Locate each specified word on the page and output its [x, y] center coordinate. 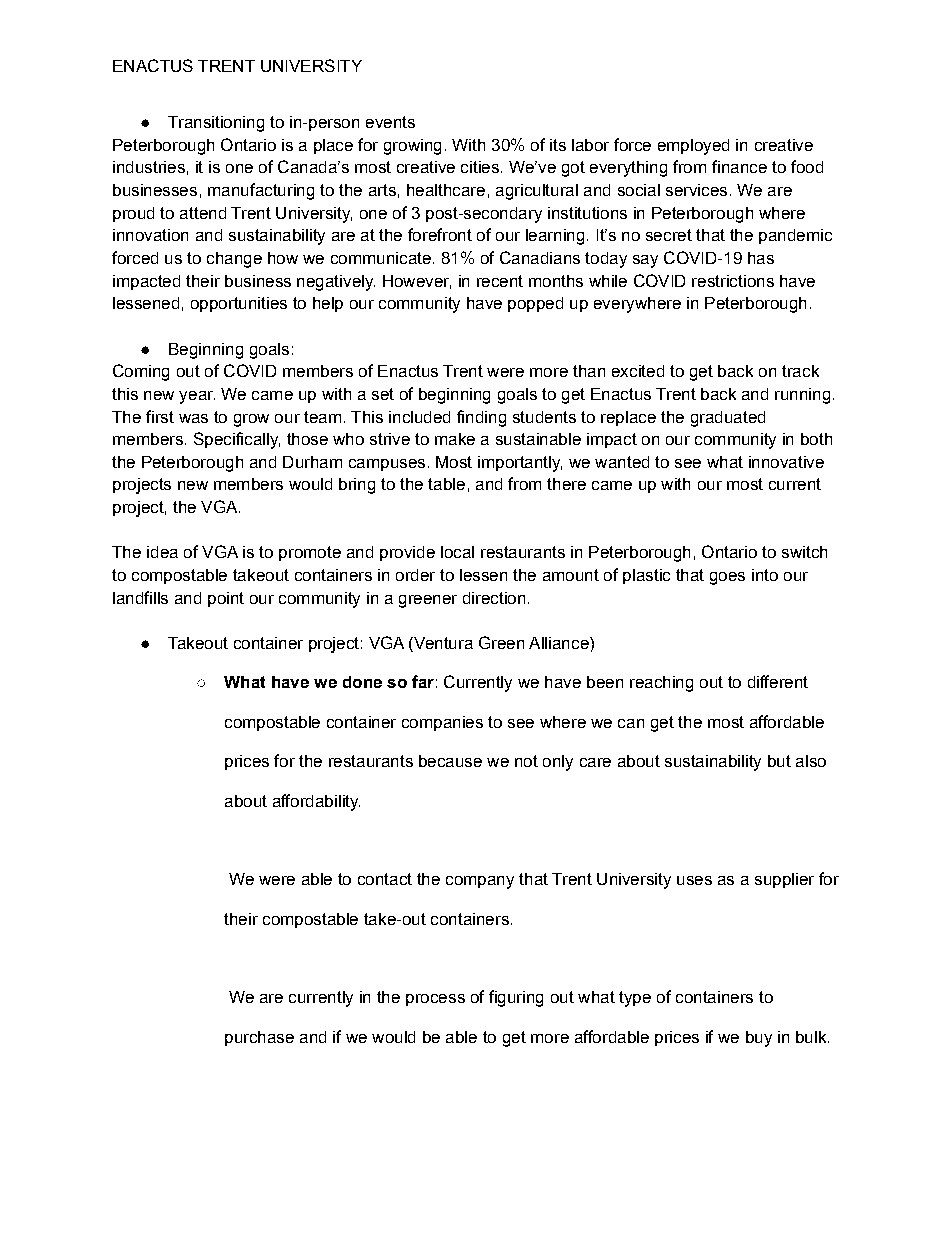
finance [739, 166]
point [226, 599]
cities [480, 167]
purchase [259, 1038]
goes [727, 578]
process [435, 1000]
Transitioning [216, 124]
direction [494, 598]
